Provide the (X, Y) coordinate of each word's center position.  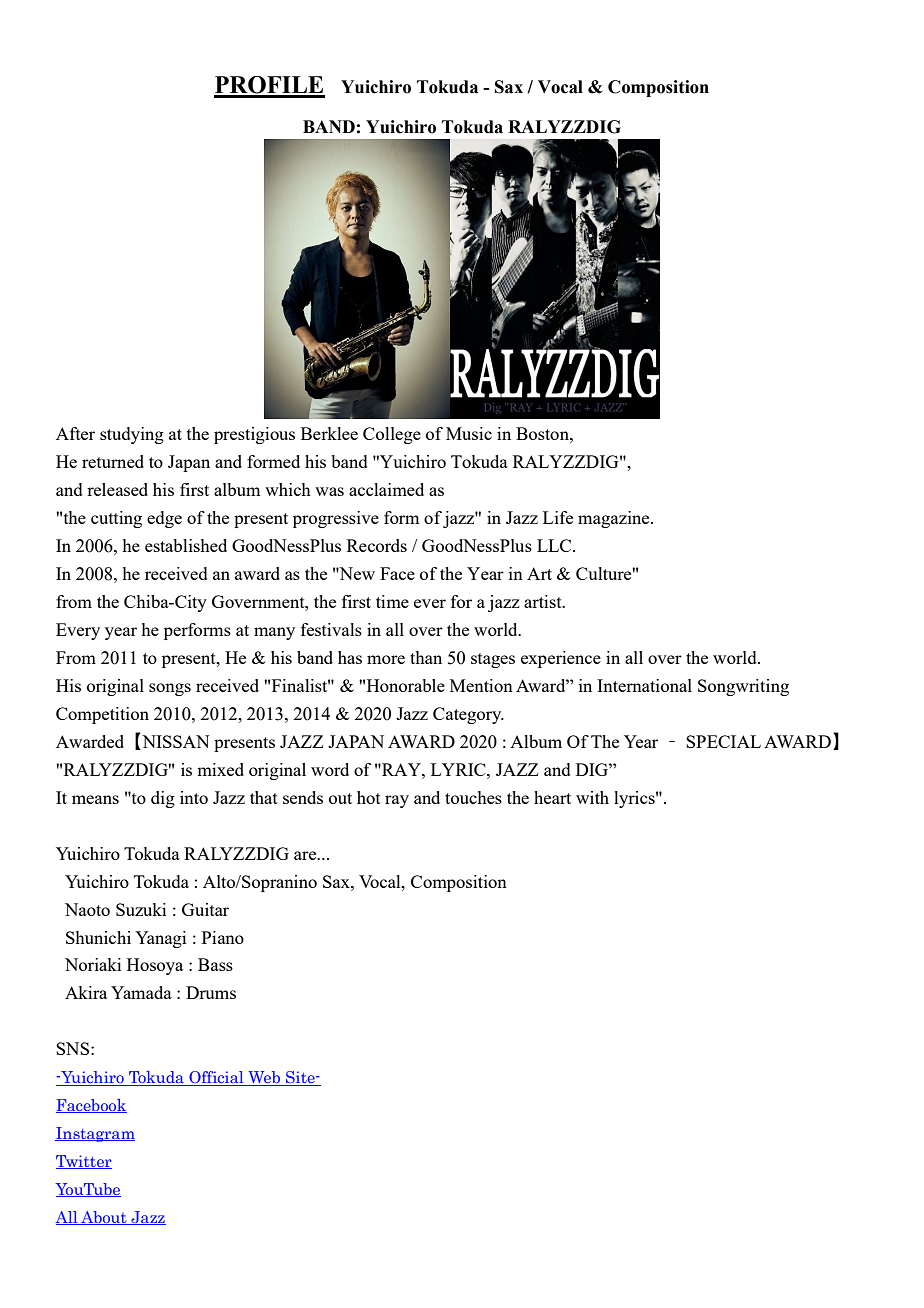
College (392, 435)
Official (216, 1078)
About (104, 1218)
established (186, 545)
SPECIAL (723, 741)
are (306, 855)
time (392, 601)
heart (552, 797)
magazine (615, 519)
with (592, 797)
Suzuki (141, 909)
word (330, 769)
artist (544, 601)
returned (113, 461)
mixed (220, 769)
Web (264, 1078)
